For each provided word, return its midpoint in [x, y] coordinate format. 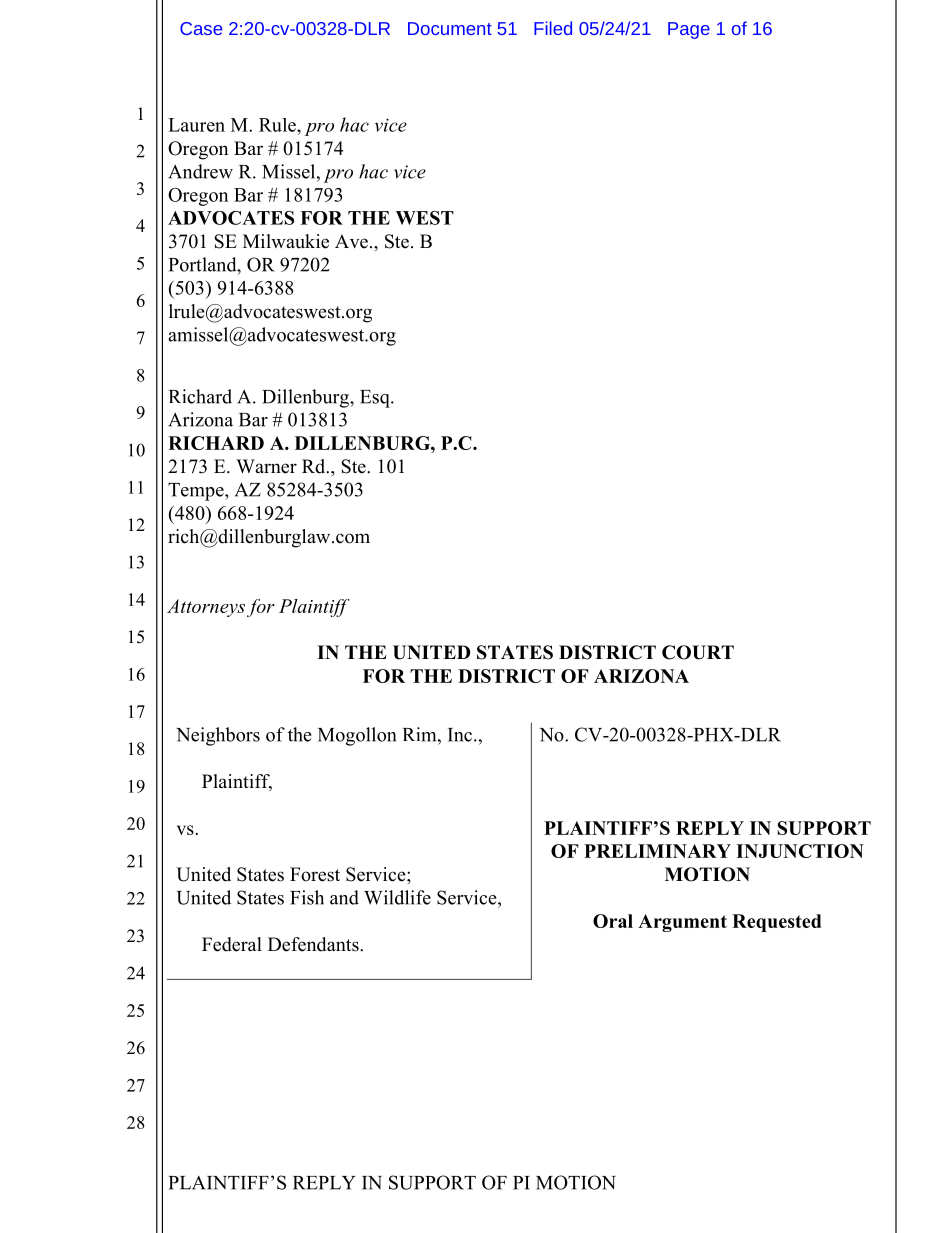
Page [689, 30]
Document [450, 28]
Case [201, 28]
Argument [682, 923]
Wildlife [397, 897]
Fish [307, 897]
